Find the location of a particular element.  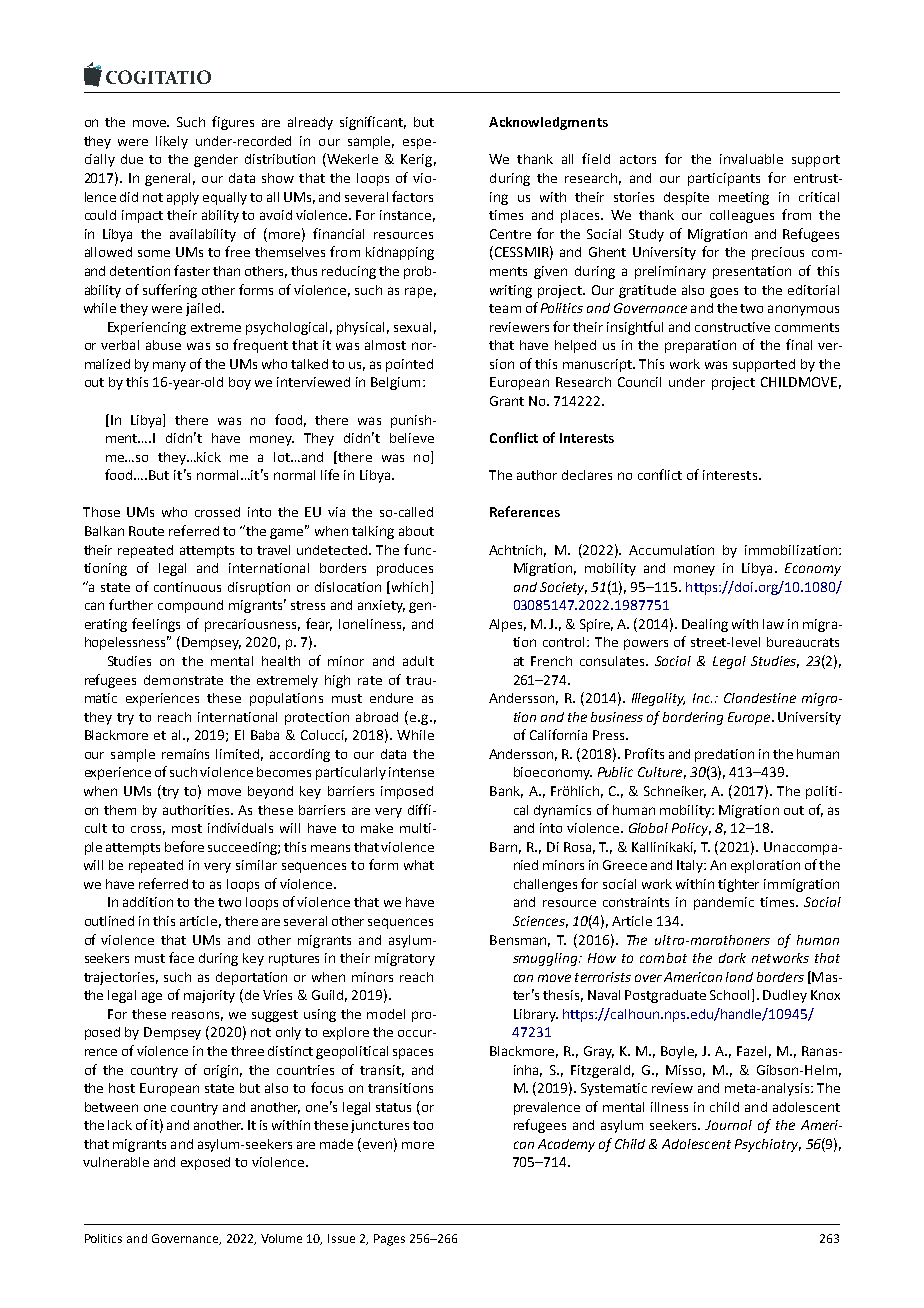

vulnerable is located at coordinates (116, 1162).
